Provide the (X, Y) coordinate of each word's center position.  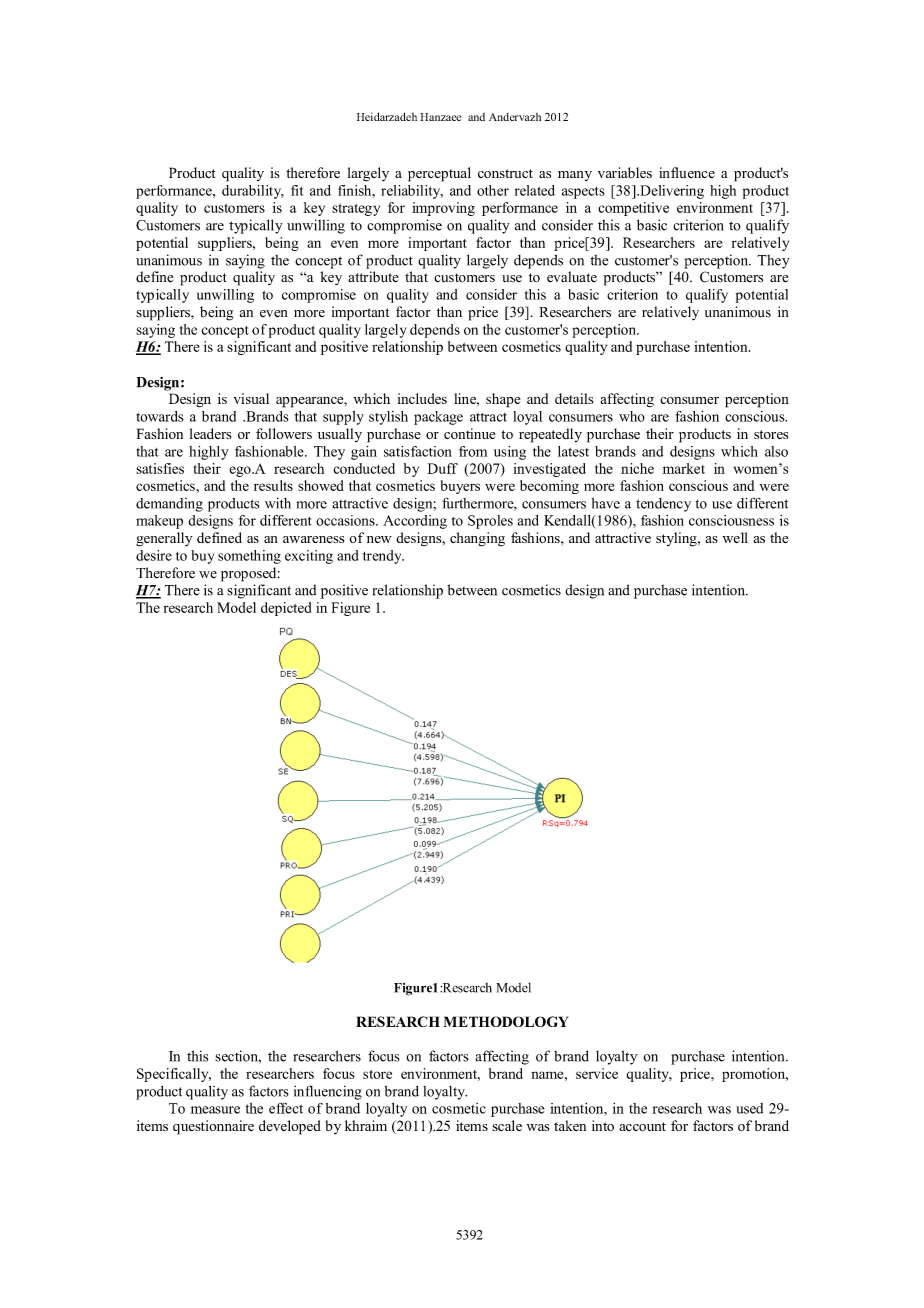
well (735, 537)
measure (215, 1110)
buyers (460, 487)
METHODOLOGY (505, 1021)
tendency (663, 505)
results (273, 485)
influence (687, 172)
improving (443, 209)
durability (253, 192)
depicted (286, 609)
